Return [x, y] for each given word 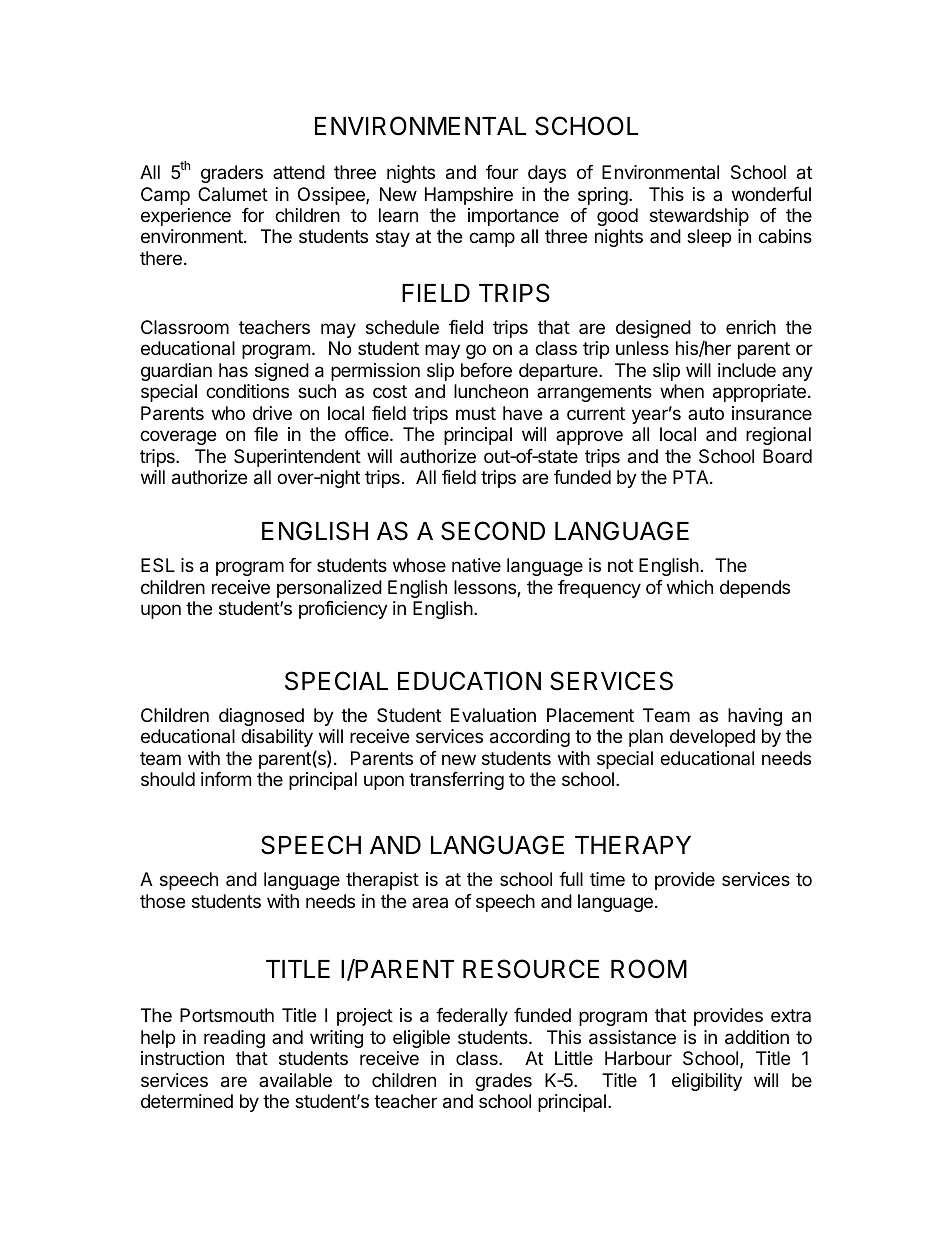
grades [503, 1082]
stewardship [699, 217]
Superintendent [297, 458]
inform [226, 779]
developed [712, 738]
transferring [456, 781]
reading [234, 1039]
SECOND [493, 531]
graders [232, 174]
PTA [692, 477]
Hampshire [469, 196]
